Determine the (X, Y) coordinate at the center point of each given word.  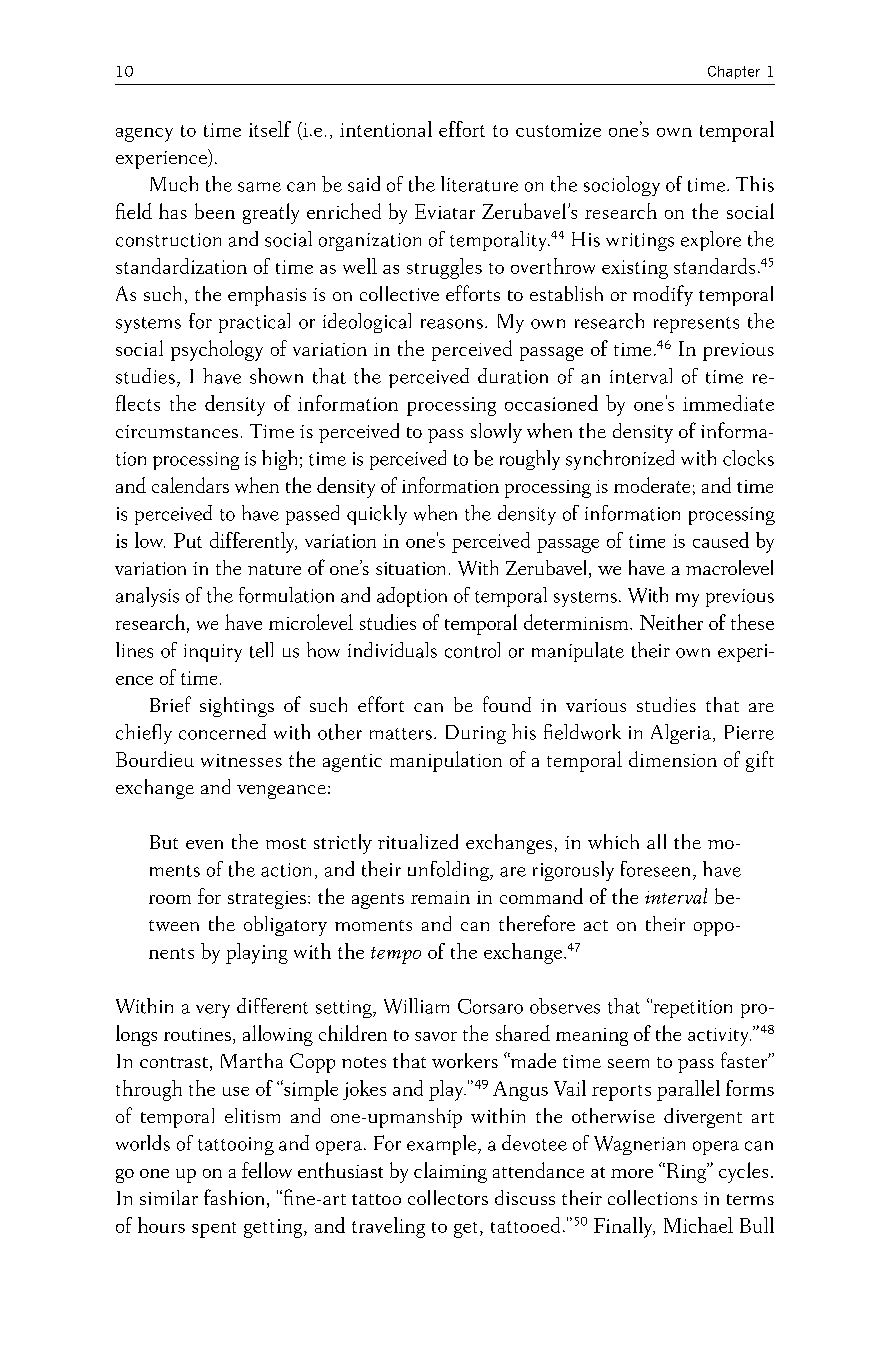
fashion (234, 1197)
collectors (448, 1197)
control (472, 650)
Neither (671, 622)
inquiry (213, 653)
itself (270, 129)
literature (479, 184)
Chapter (734, 72)
